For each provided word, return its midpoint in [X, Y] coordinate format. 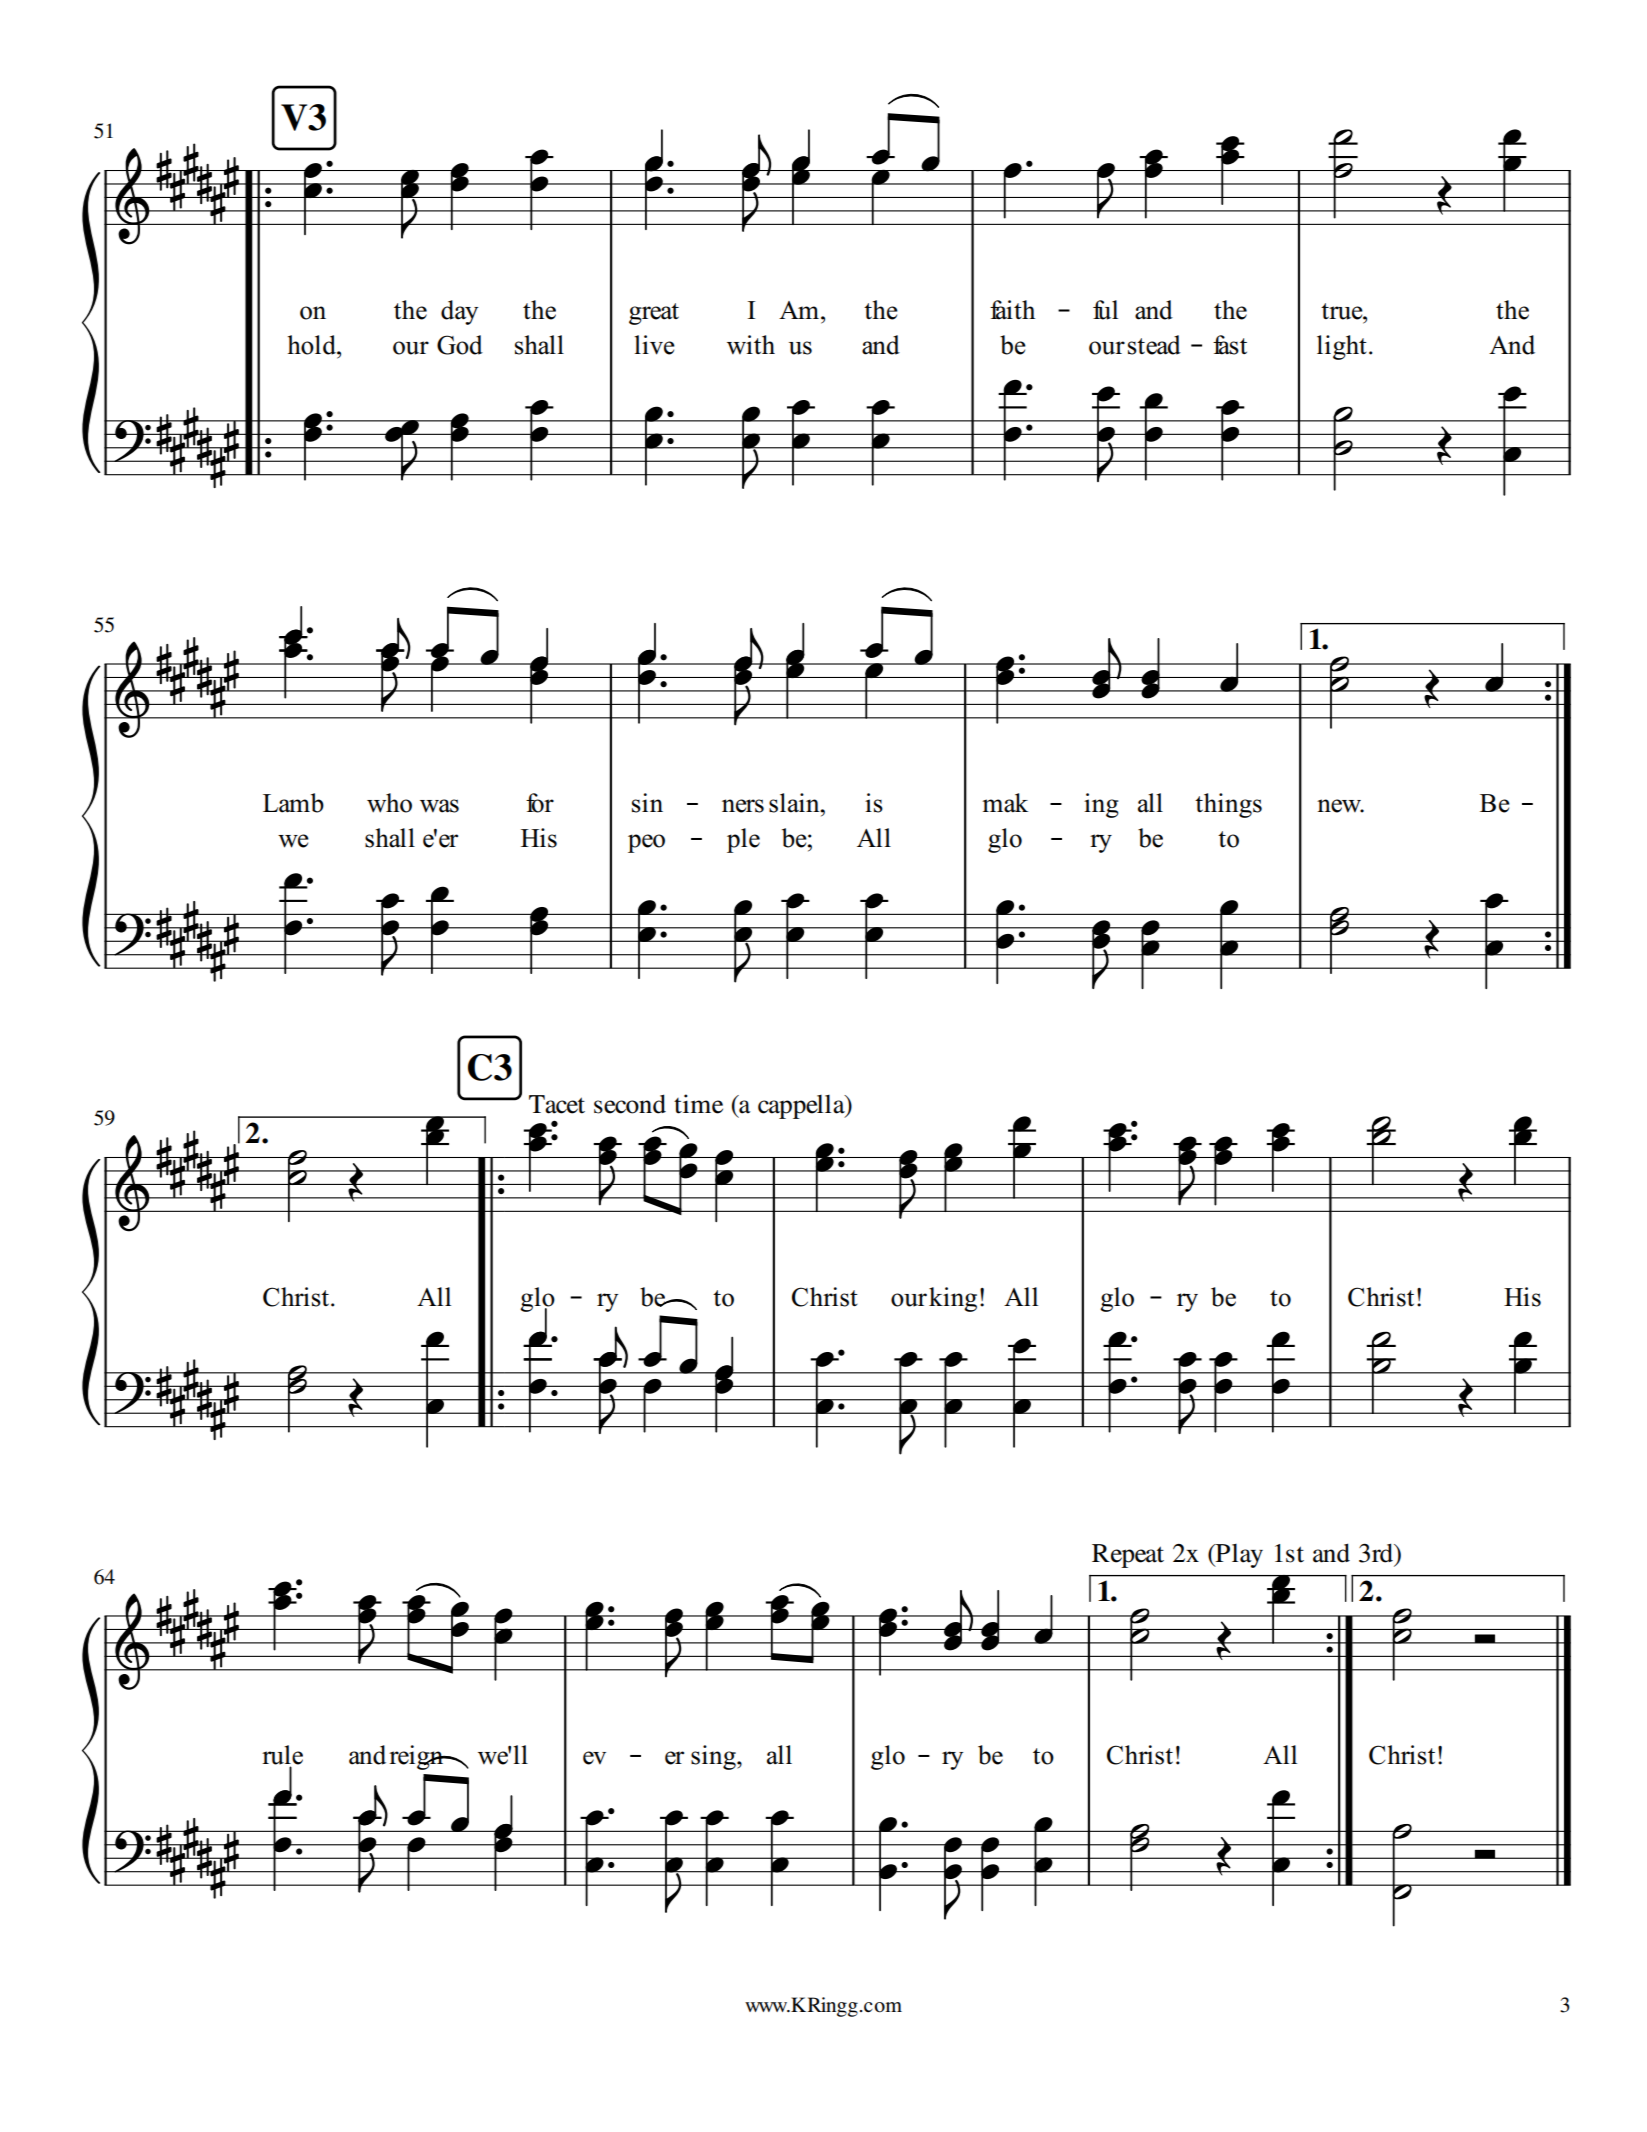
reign [417, 1757]
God [460, 345]
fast [1230, 345]
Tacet [557, 1104]
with [751, 344]
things [1228, 805]
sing [714, 1757]
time [698, 1104]
